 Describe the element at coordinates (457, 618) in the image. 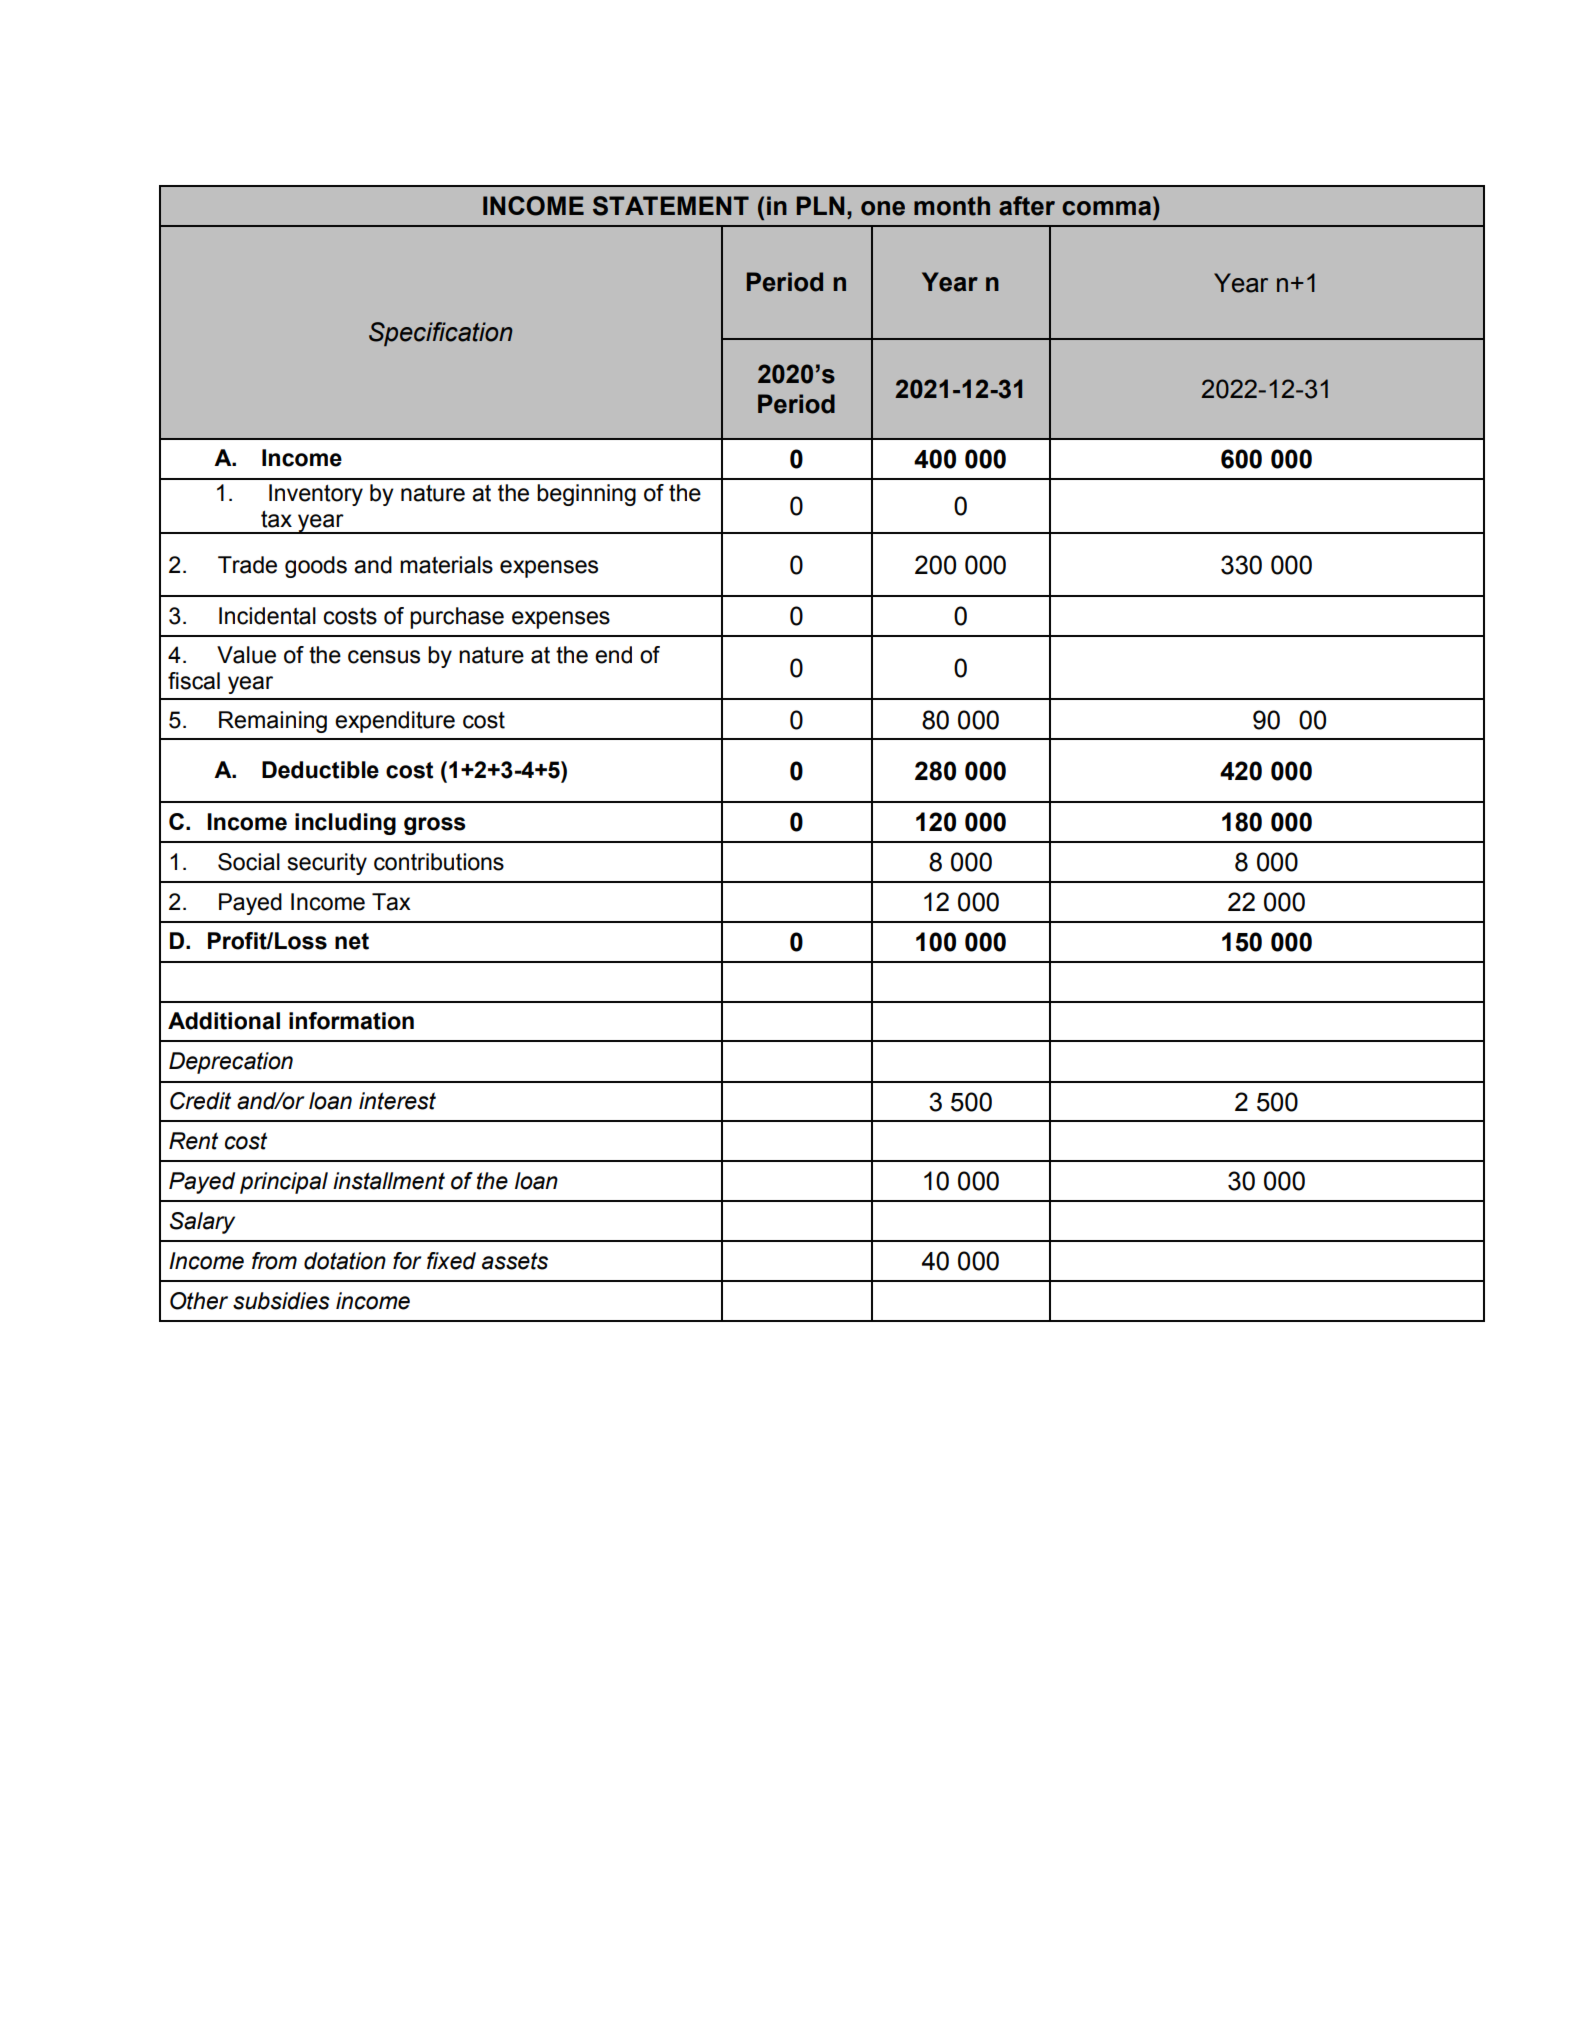

I see `purchase` at that location.
